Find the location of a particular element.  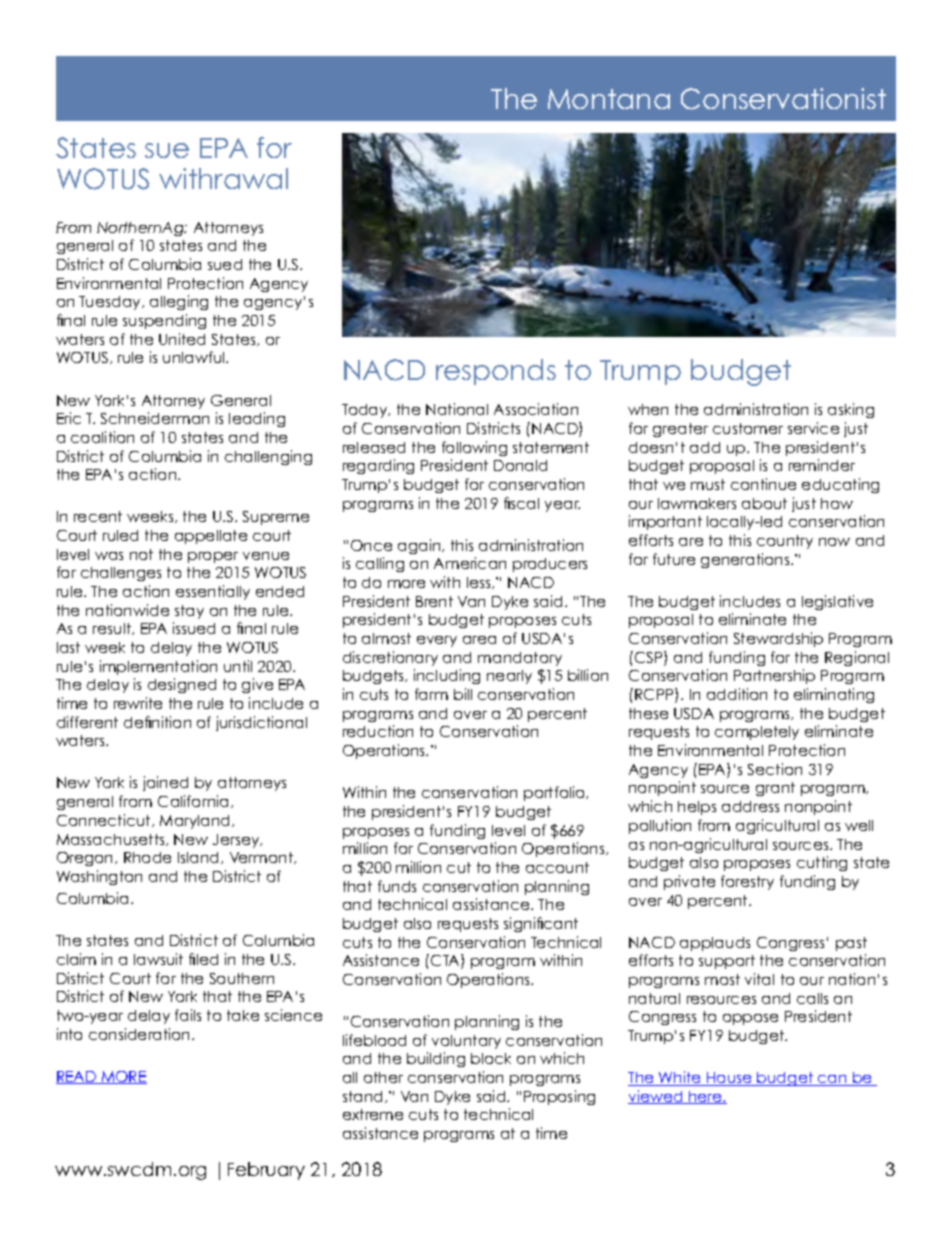

alleging is located at coordinates (179, 302).
